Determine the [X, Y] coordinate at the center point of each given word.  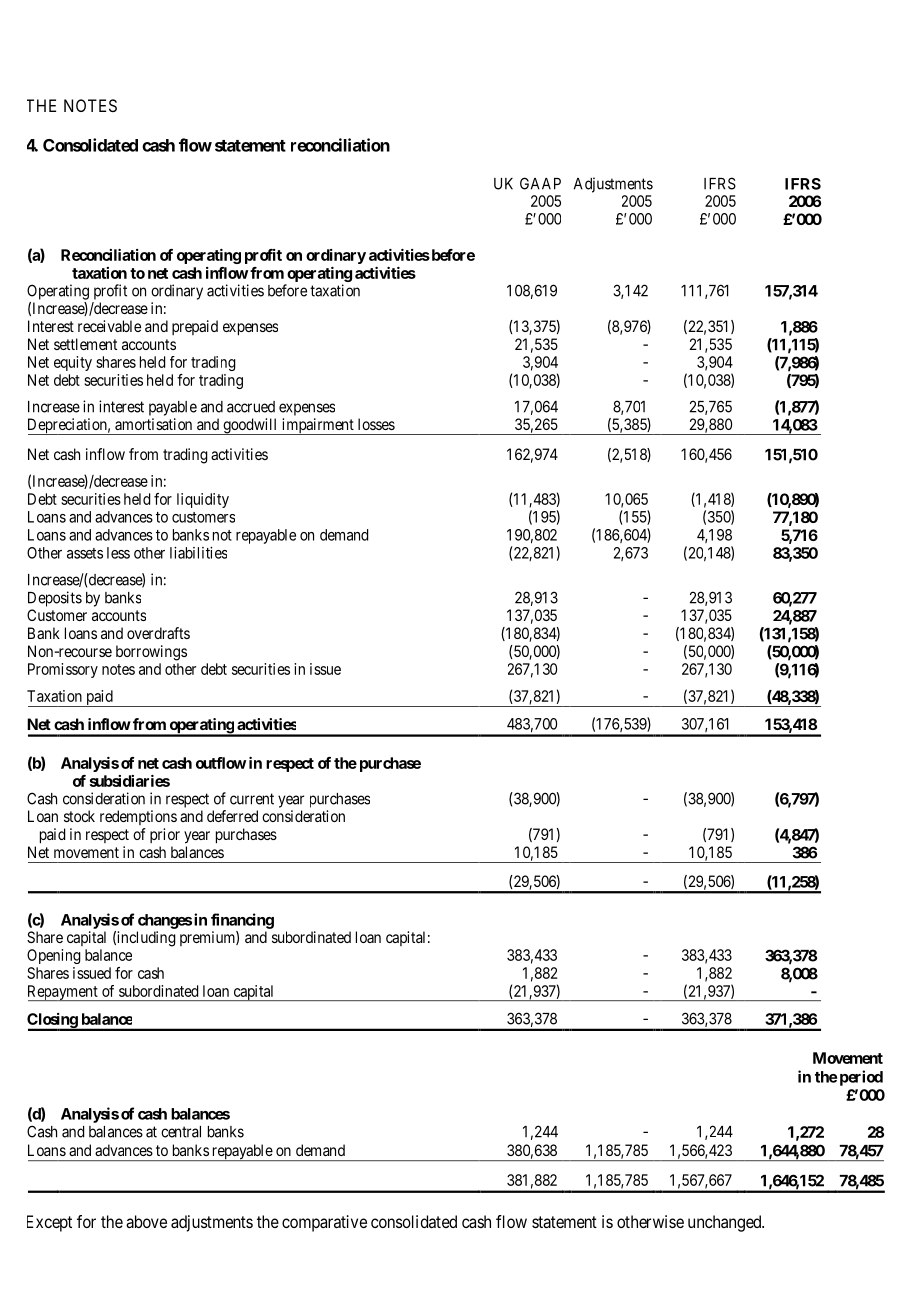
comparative [324, 1223]
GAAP [540, 183]
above [146, 1221]
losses [376, 424]
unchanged [726, 1223]
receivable [109, 326]
